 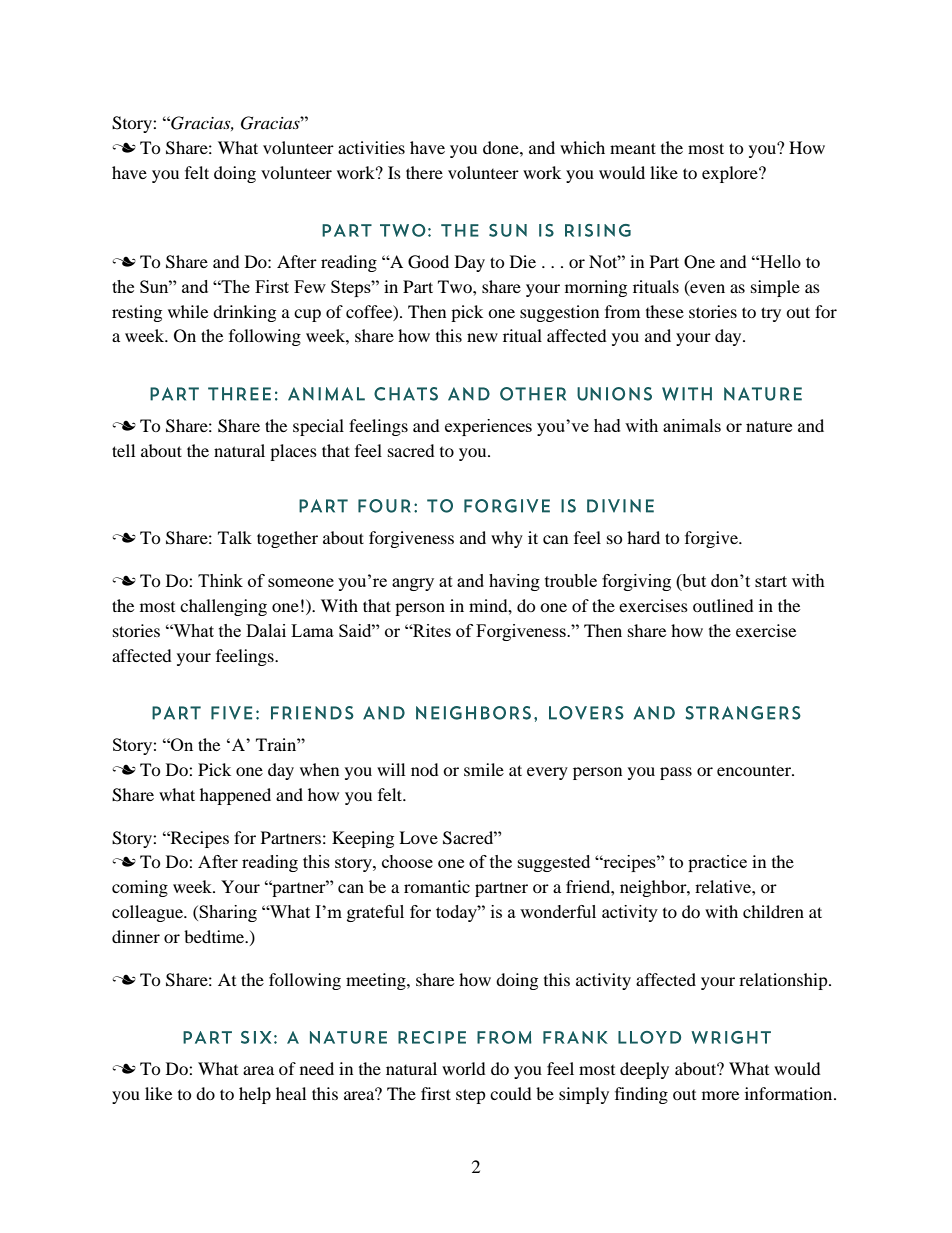 What do you see at coordinates (676, 773) in the image?
I see `pass` at bounding box center [676, 773].
